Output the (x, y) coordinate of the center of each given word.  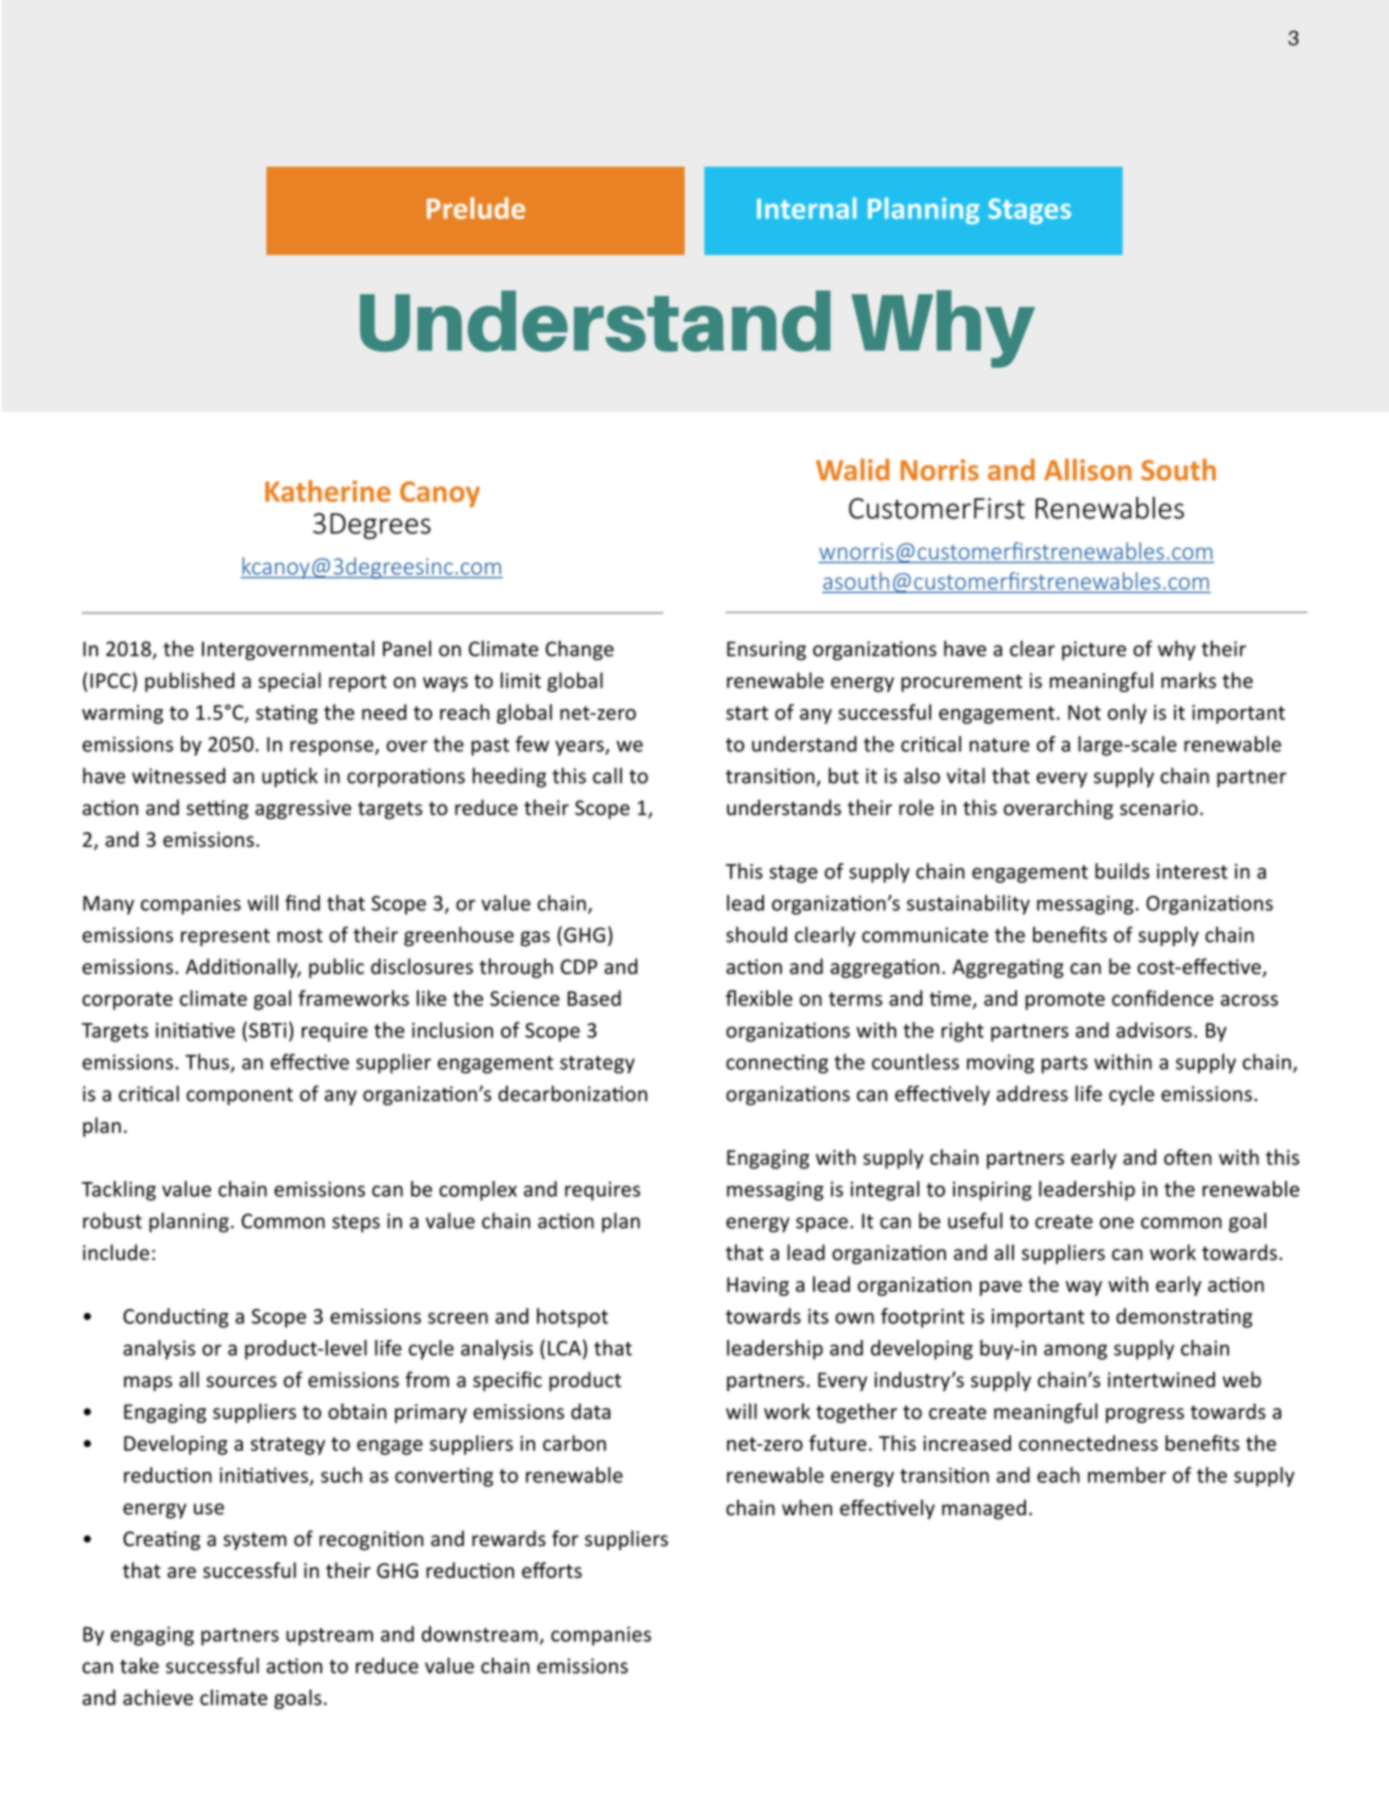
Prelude (476, 208)
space (822, 1225)
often (1188, 1157)
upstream (329, 1637)
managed (984, 1510)
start (747, 713)
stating (287, 714)
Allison (1088, 470)
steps (356, 1224)
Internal (807, 208)
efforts (552, 1570)
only (1127, 714)
